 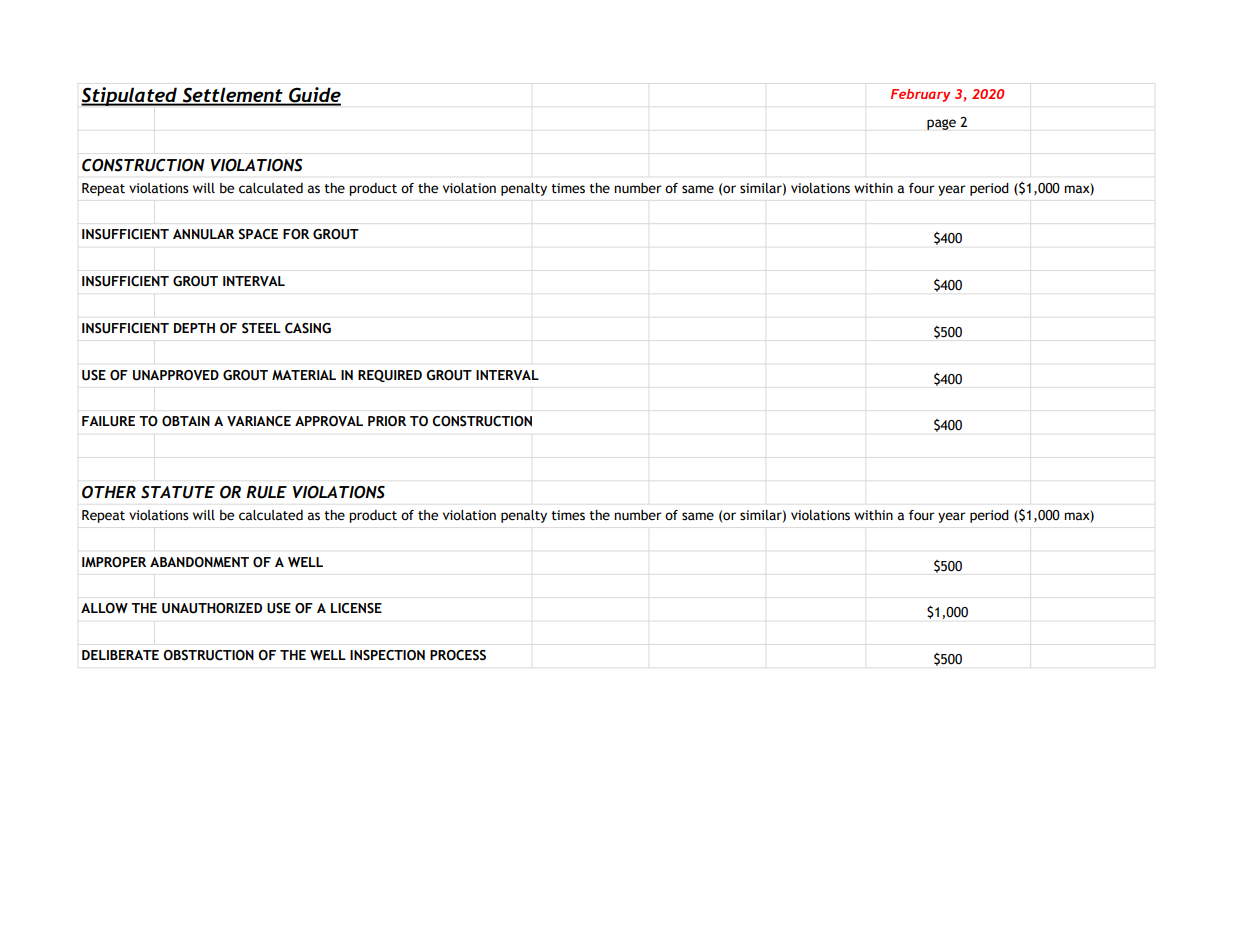 I want to click on February, so click(x=920, y=95).
